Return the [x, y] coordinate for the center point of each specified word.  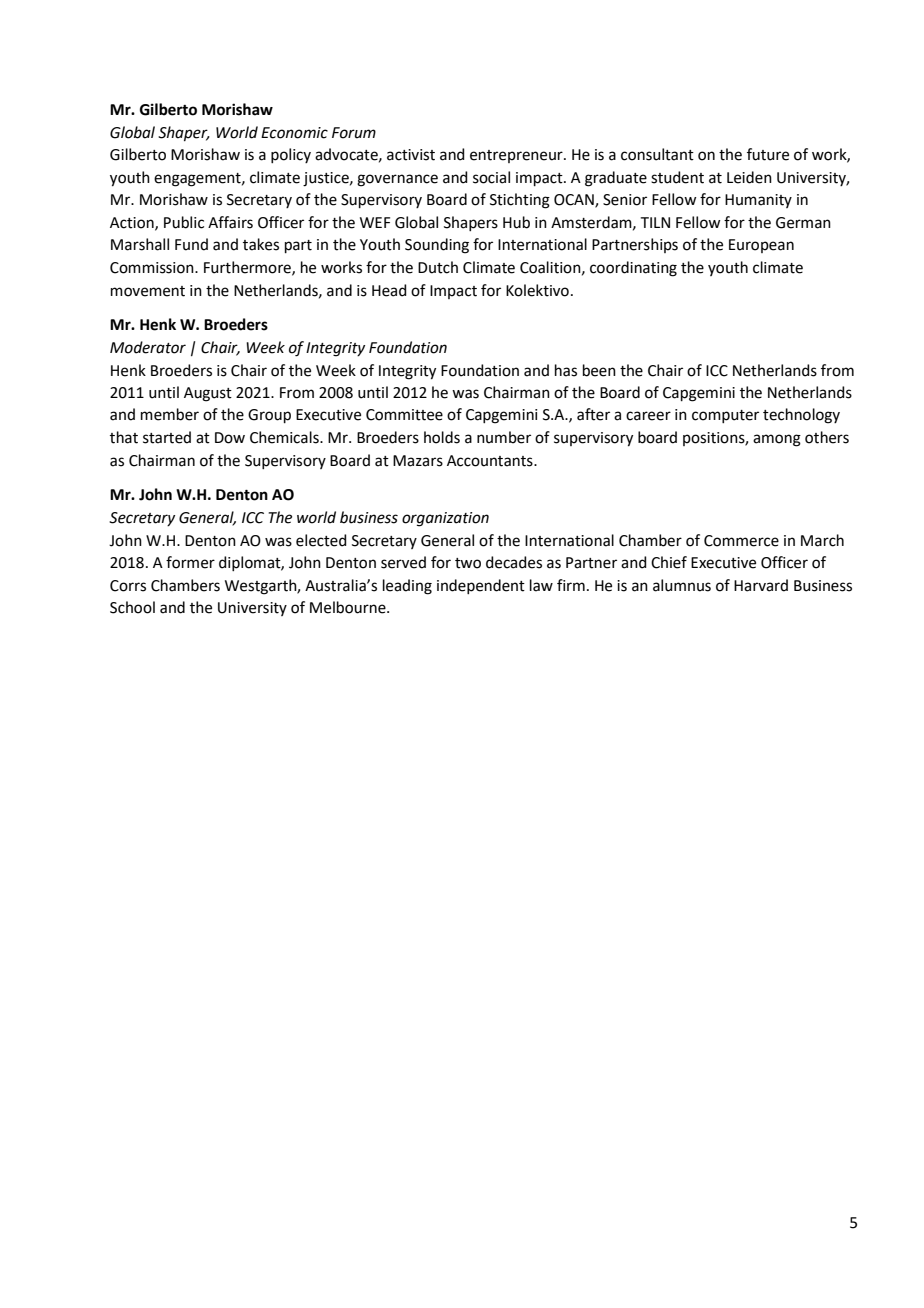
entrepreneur [517, 156]
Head [389, 290]
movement [148, 291]
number [504, 437]
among [777, 440]
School [132, 607]
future [768, 154]
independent [481, 586]
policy [291, 155]
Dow [230, 438]
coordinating [633, 269]
